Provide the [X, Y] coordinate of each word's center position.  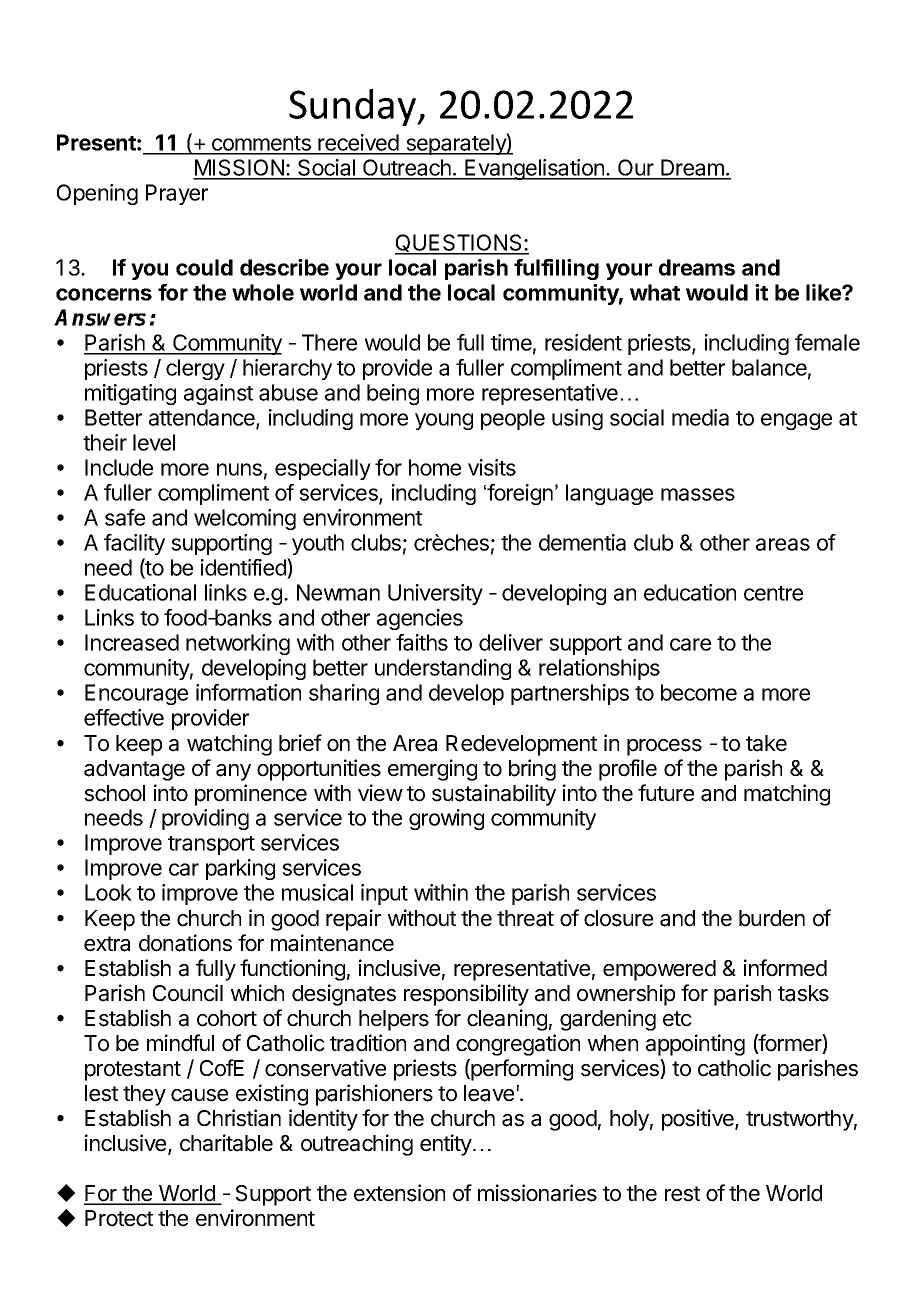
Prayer [177, 194]
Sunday [353, 107]
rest [682, 1194]
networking [238, 644]
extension [399, 1193]
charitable [226, 1143]
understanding [443, 669]
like [824, 292]
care [690, 644]
